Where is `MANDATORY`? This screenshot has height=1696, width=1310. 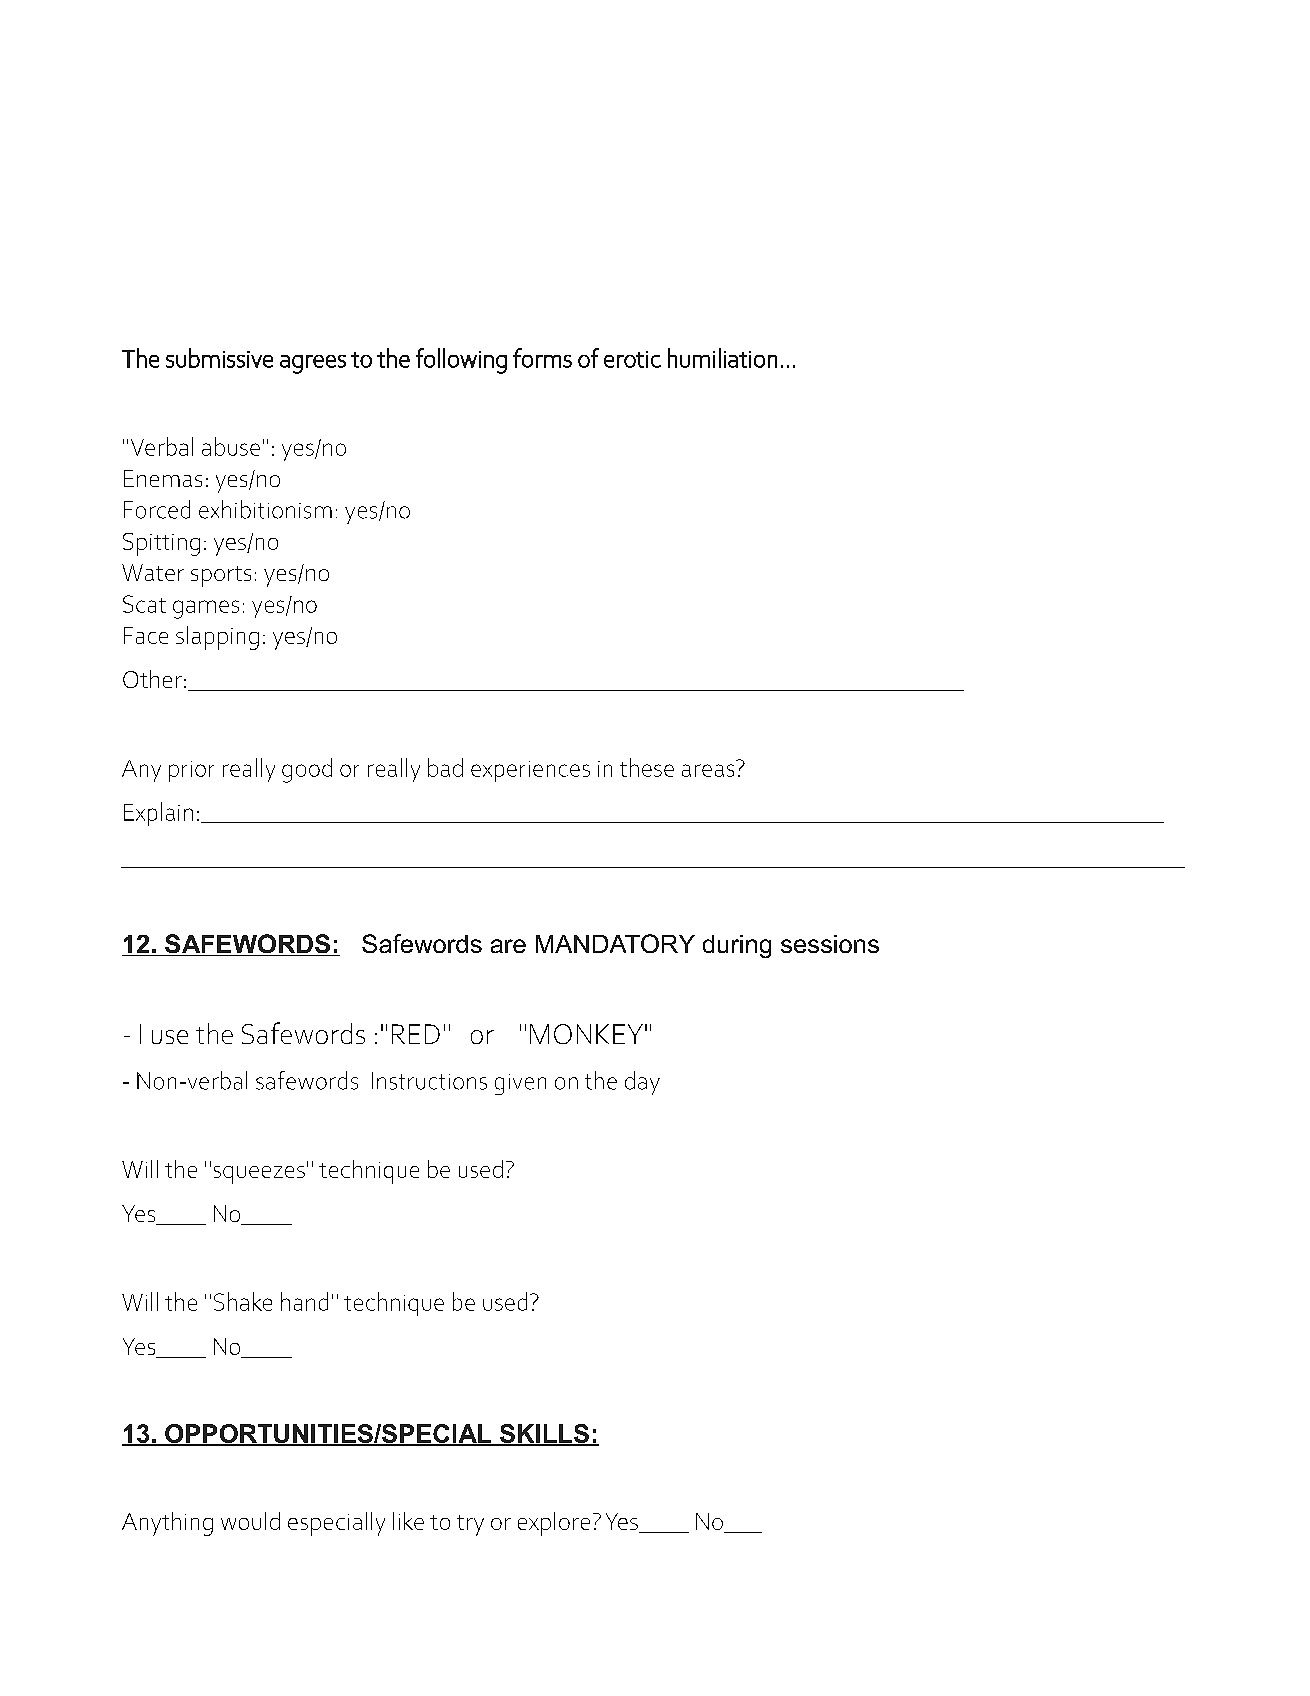 MANDATORY is located at coordinates (615, 943).
